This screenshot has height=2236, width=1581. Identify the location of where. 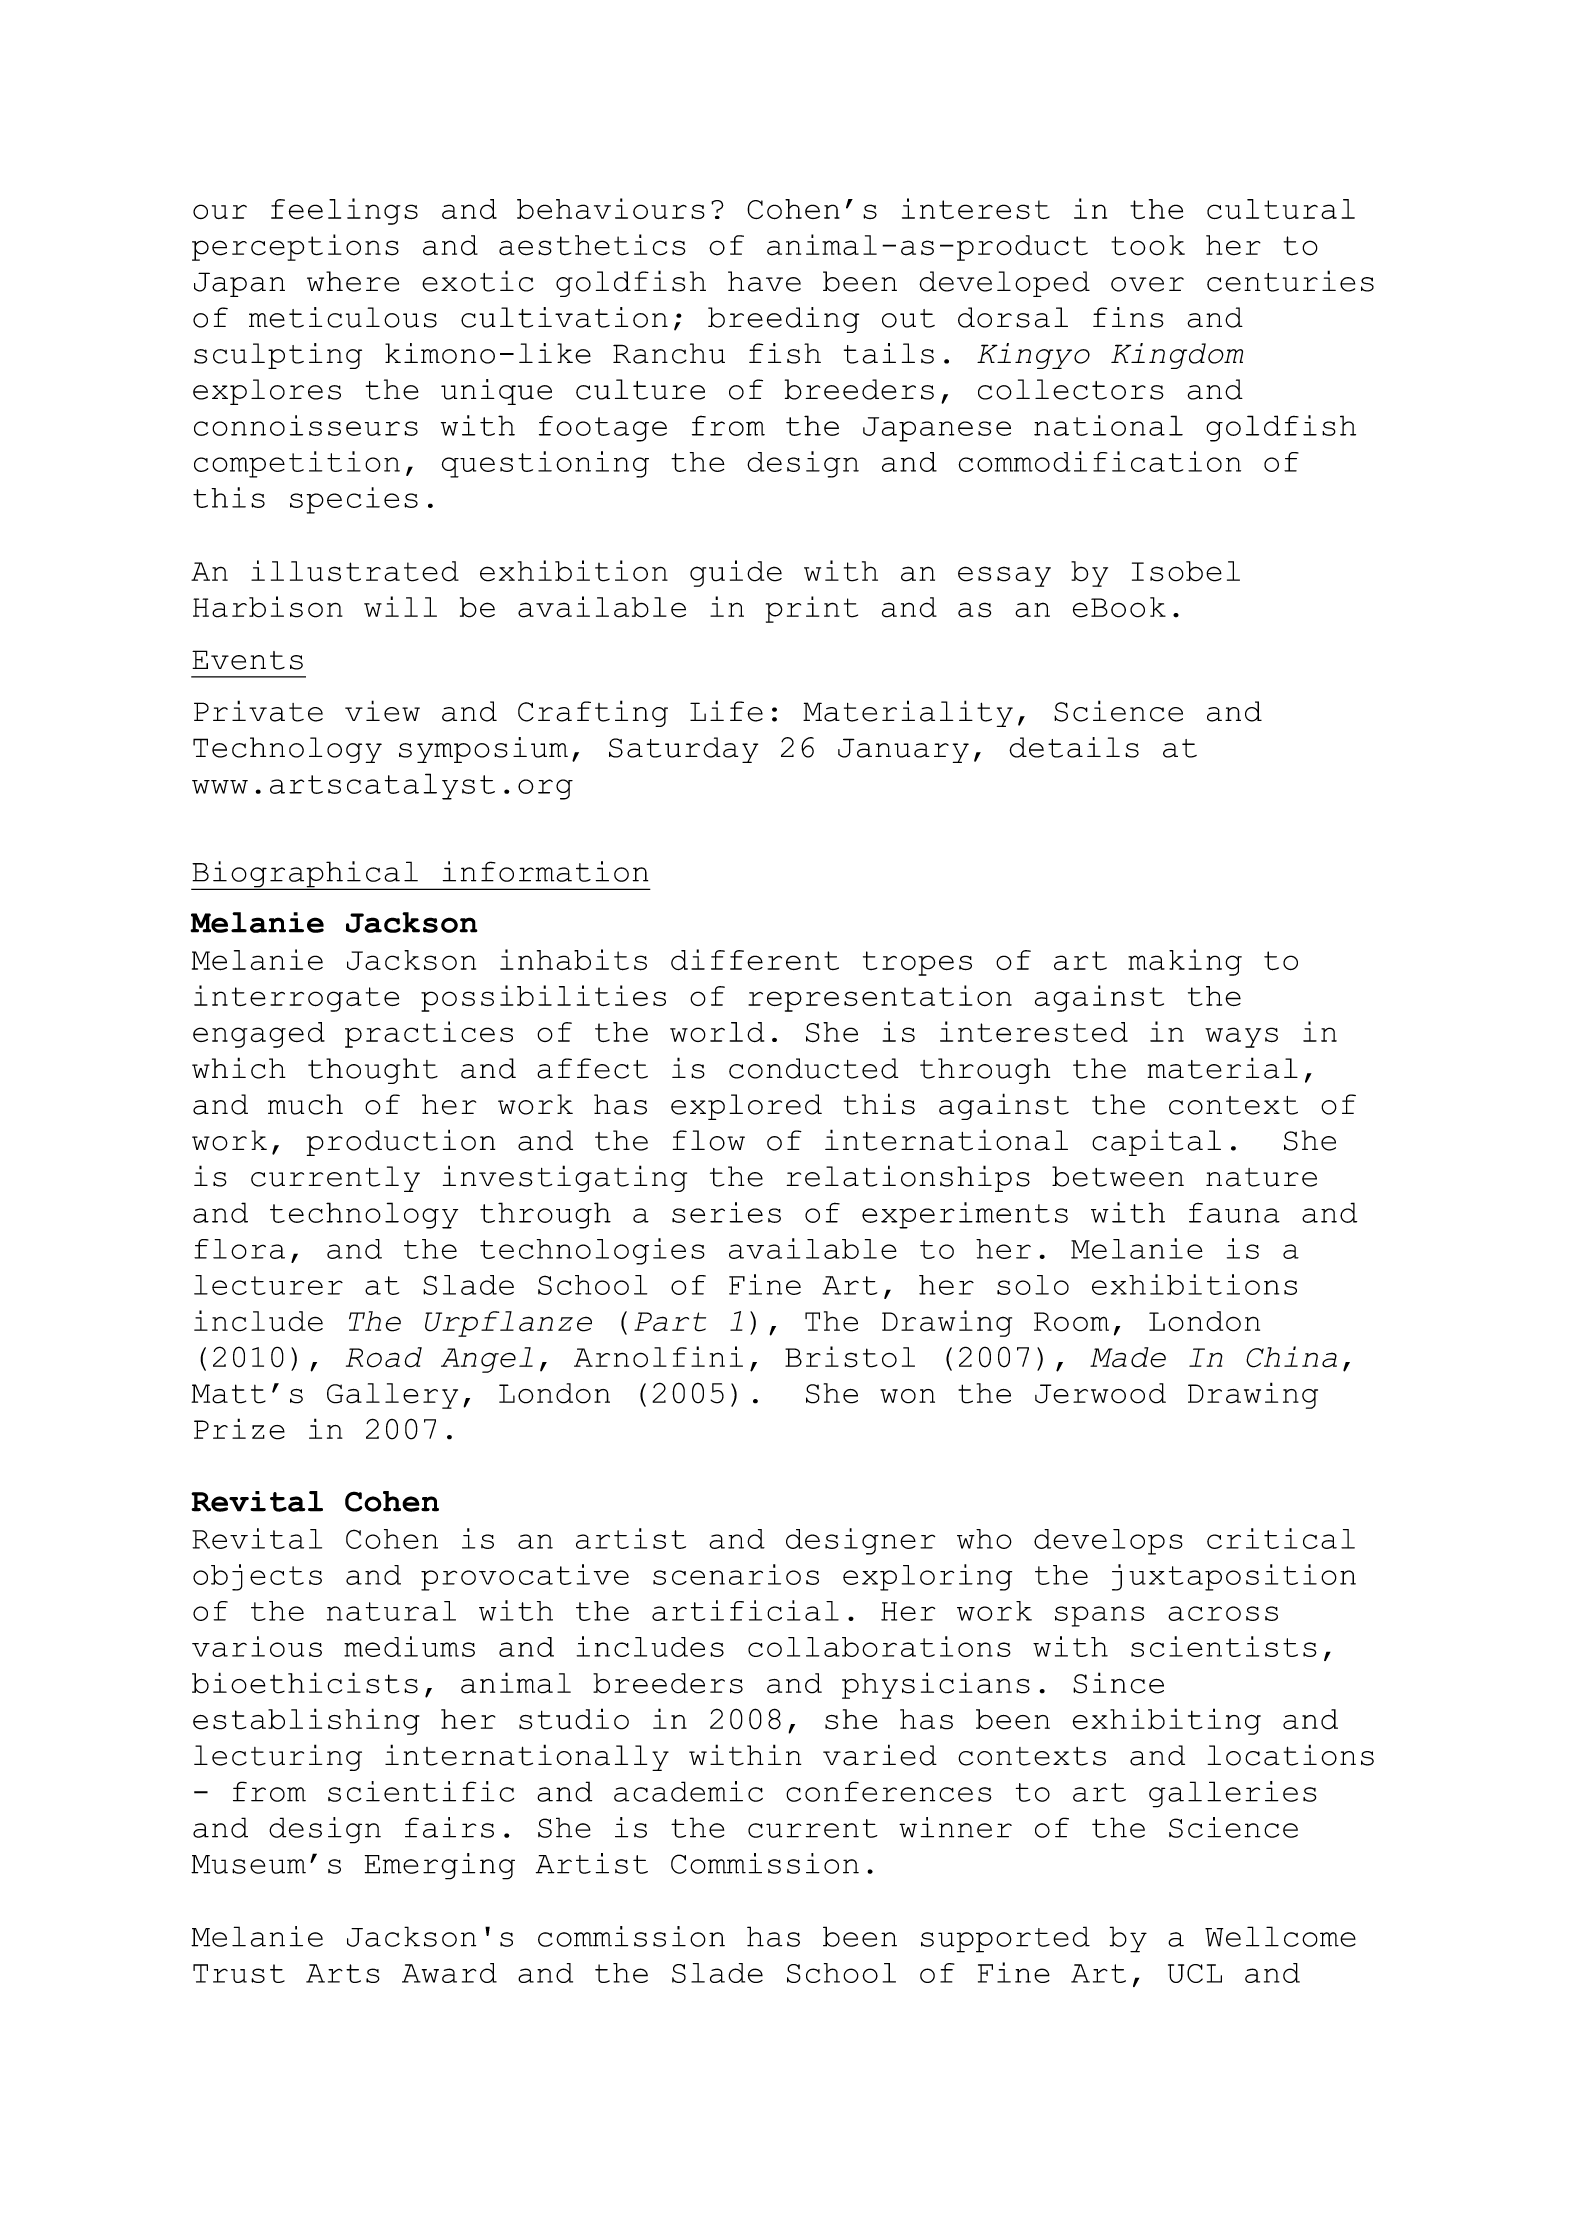
(353, 281).
